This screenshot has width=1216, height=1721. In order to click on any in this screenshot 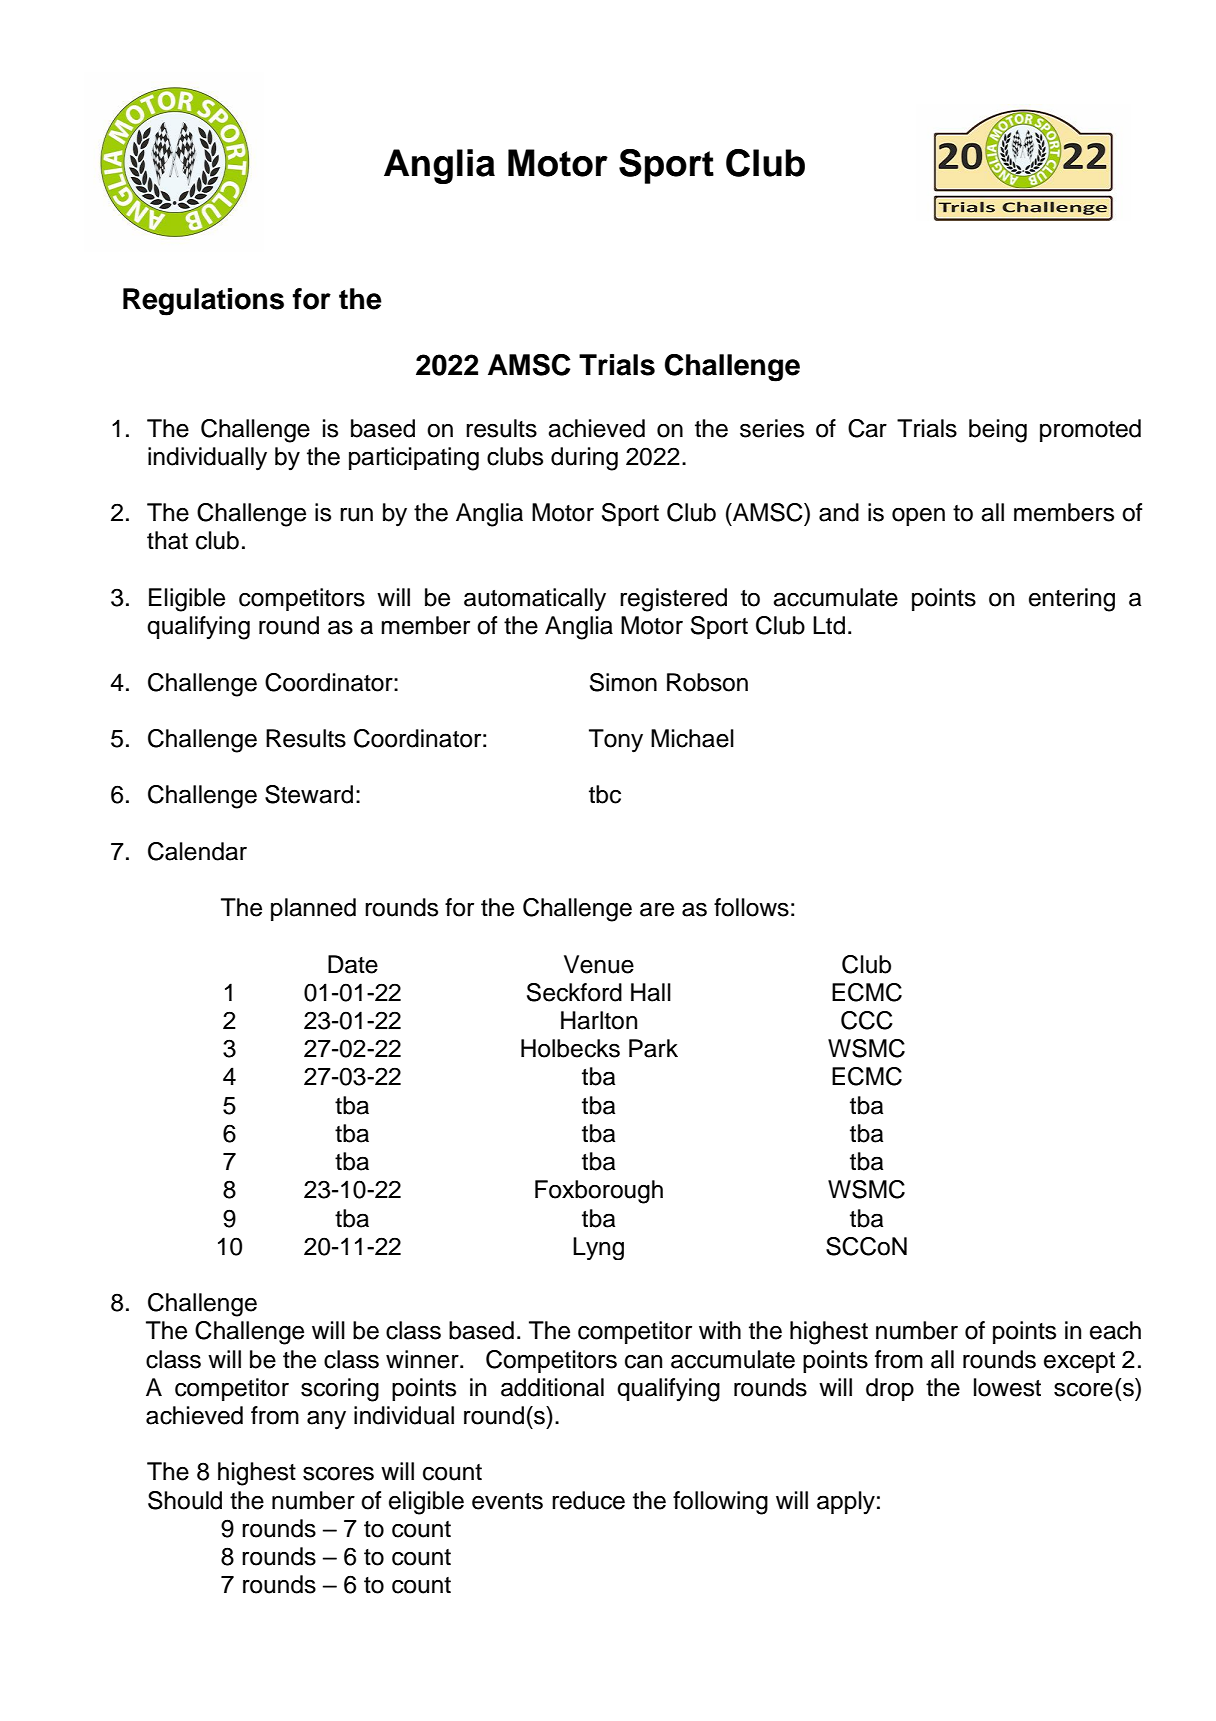, I will do `click(326, 1420)`.
